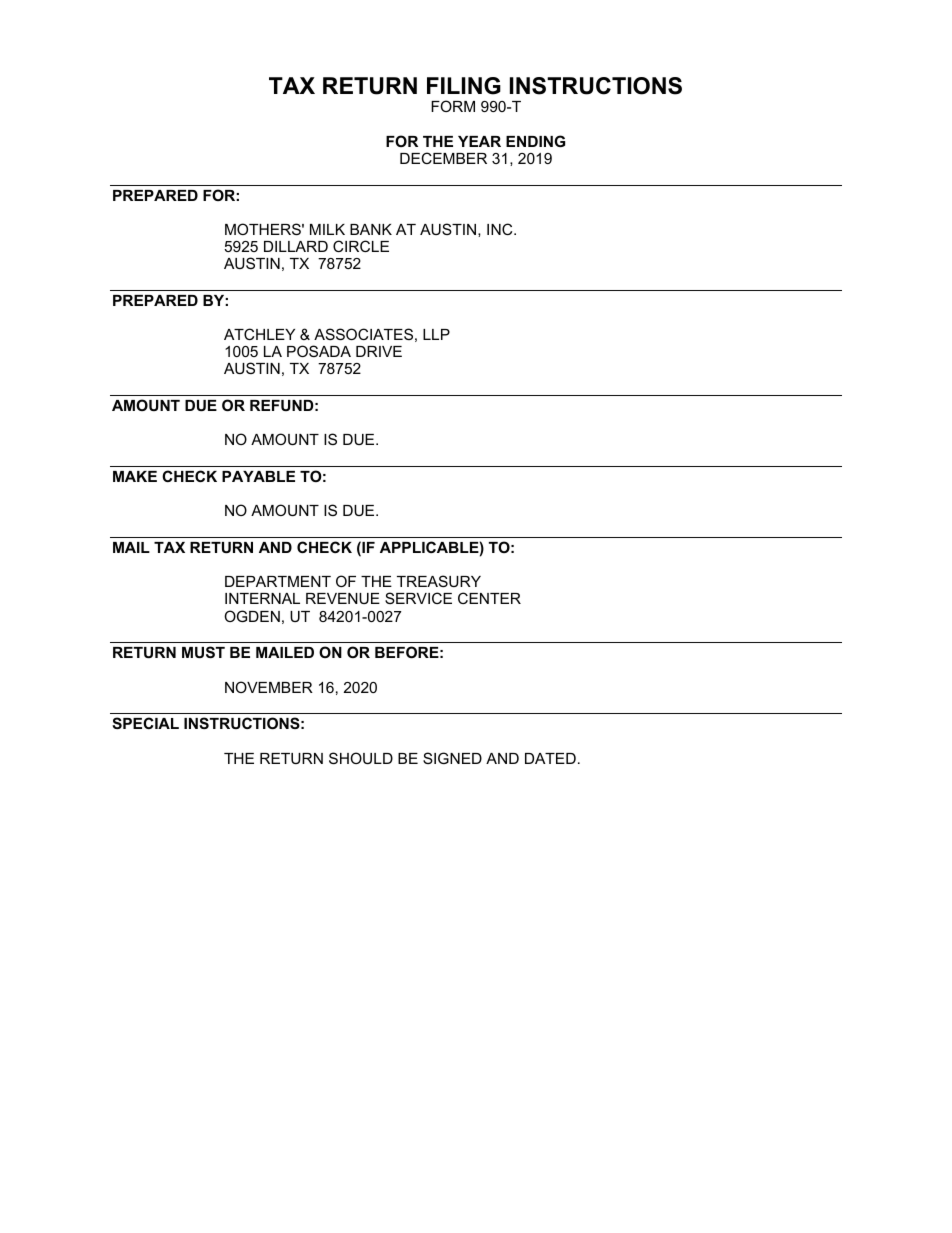 The width and height of the document is (952, 1233). Describe the element at coordinates (145, 723) in the document. I see `SPECIAL` at that location.
